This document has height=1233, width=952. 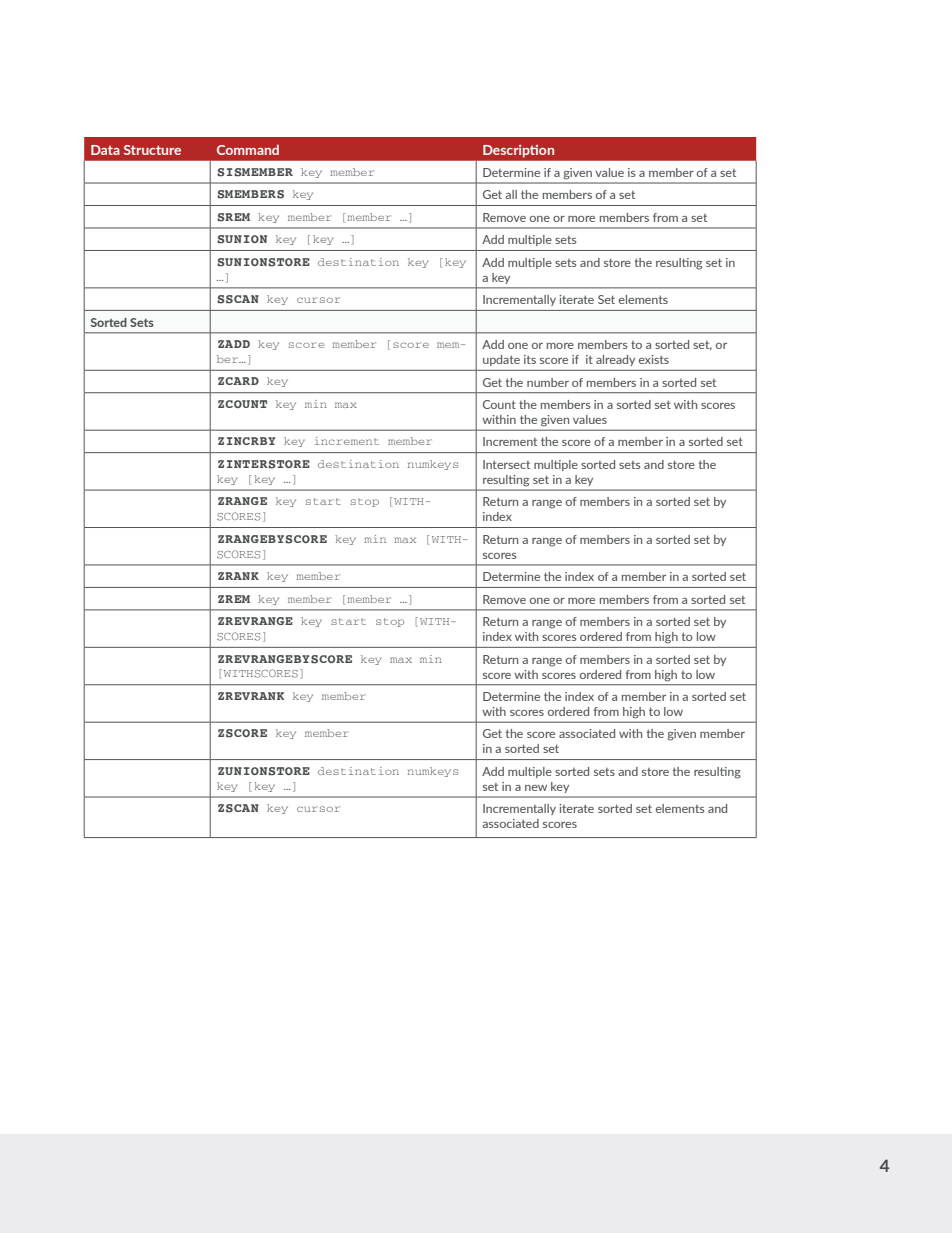 I want to click on ZADD, so click(x=234, y=344).
